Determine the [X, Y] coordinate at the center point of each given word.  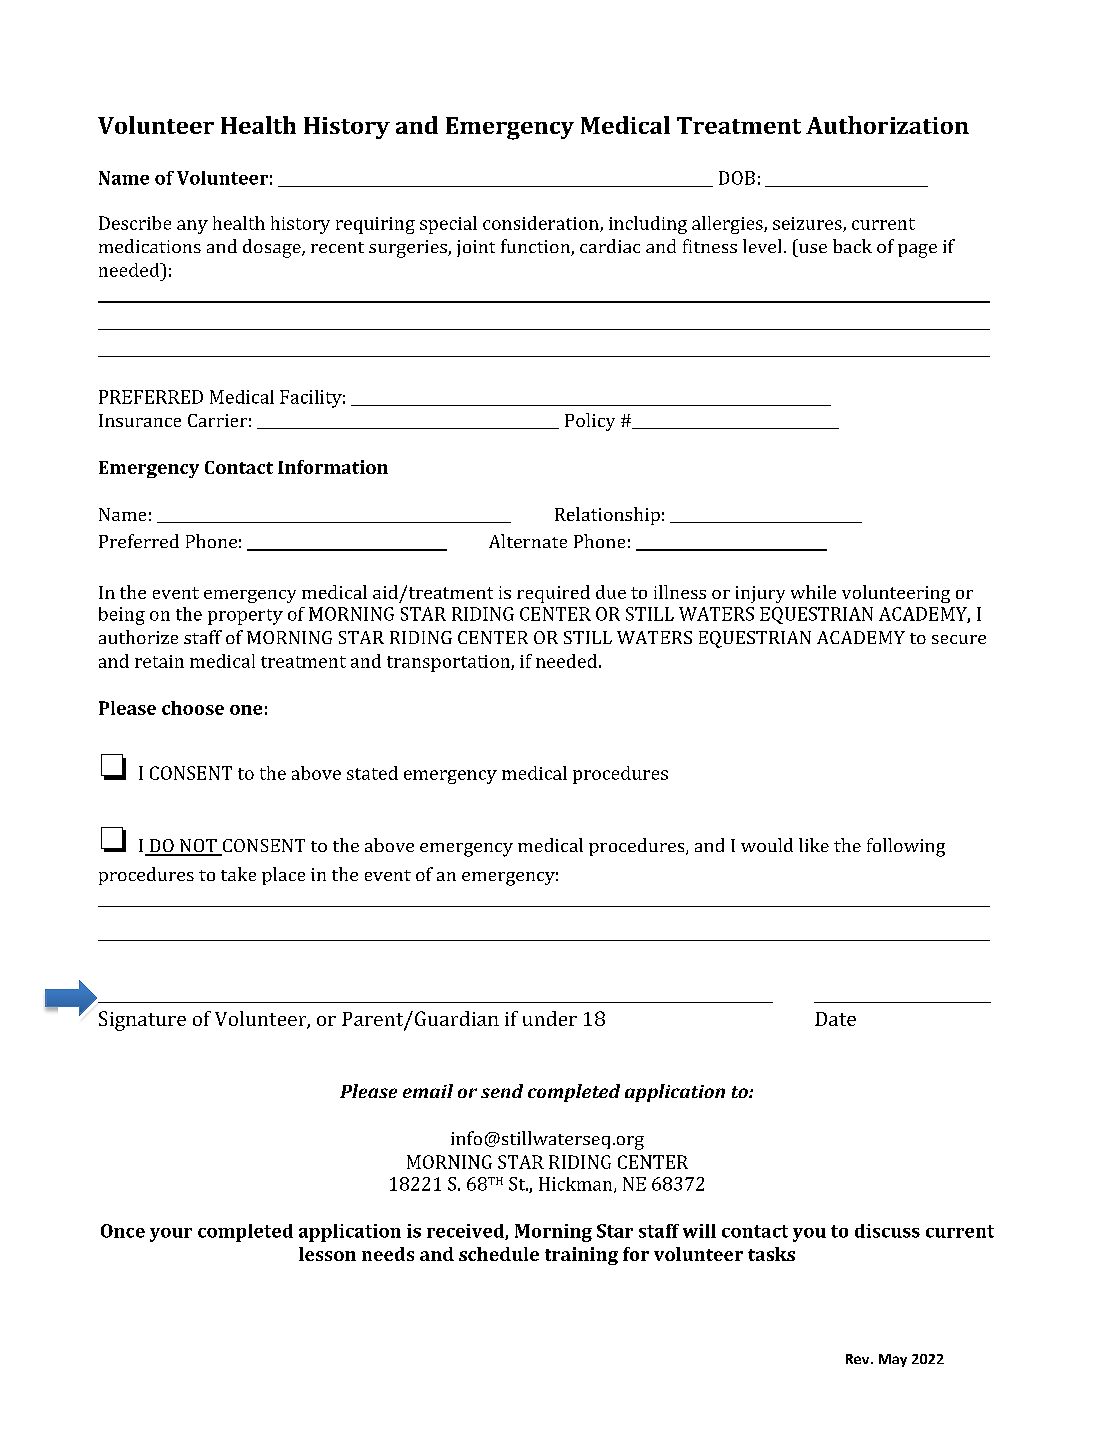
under [550, 1018]
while [813, 592]
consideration [542, 224]
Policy [590, 422]
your [171, 1235]
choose [193, 708]
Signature [142, 1021]
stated [372, 773]
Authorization [887, 125]
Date [835, 1019]
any [192, 227]
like [814, 845]
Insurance [140, 420]
